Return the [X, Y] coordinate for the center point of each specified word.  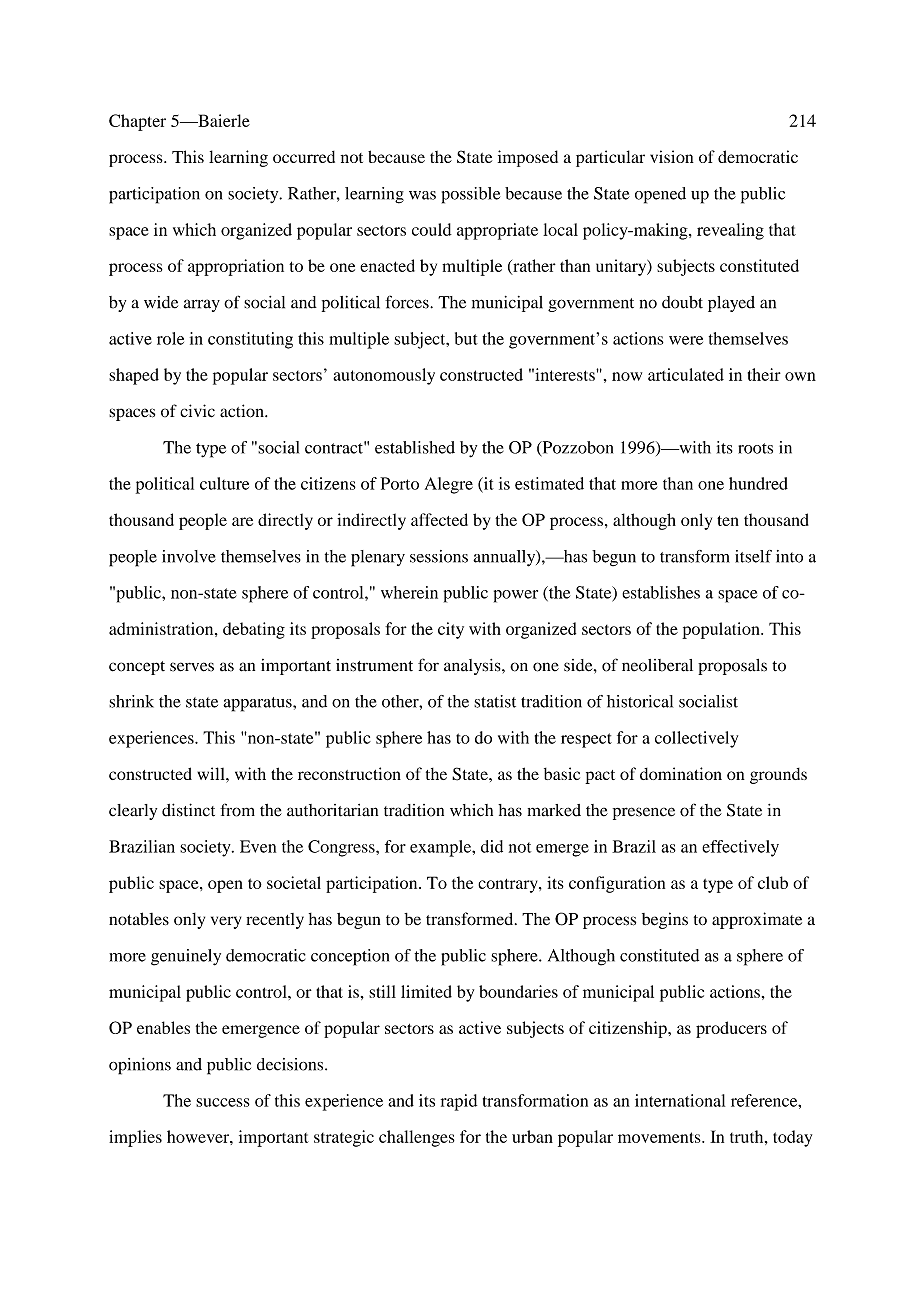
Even [258, 846]
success [223, 1102]
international [680, 1100]
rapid [459, 1102]
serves [192, 667]
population [722, 630]
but [466, 338]
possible [471, 195]
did [492, 846]
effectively [740, 848]
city [451, 630]
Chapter [137, 122]
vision [672, 156]
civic [197, 411]
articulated [686, 374]
